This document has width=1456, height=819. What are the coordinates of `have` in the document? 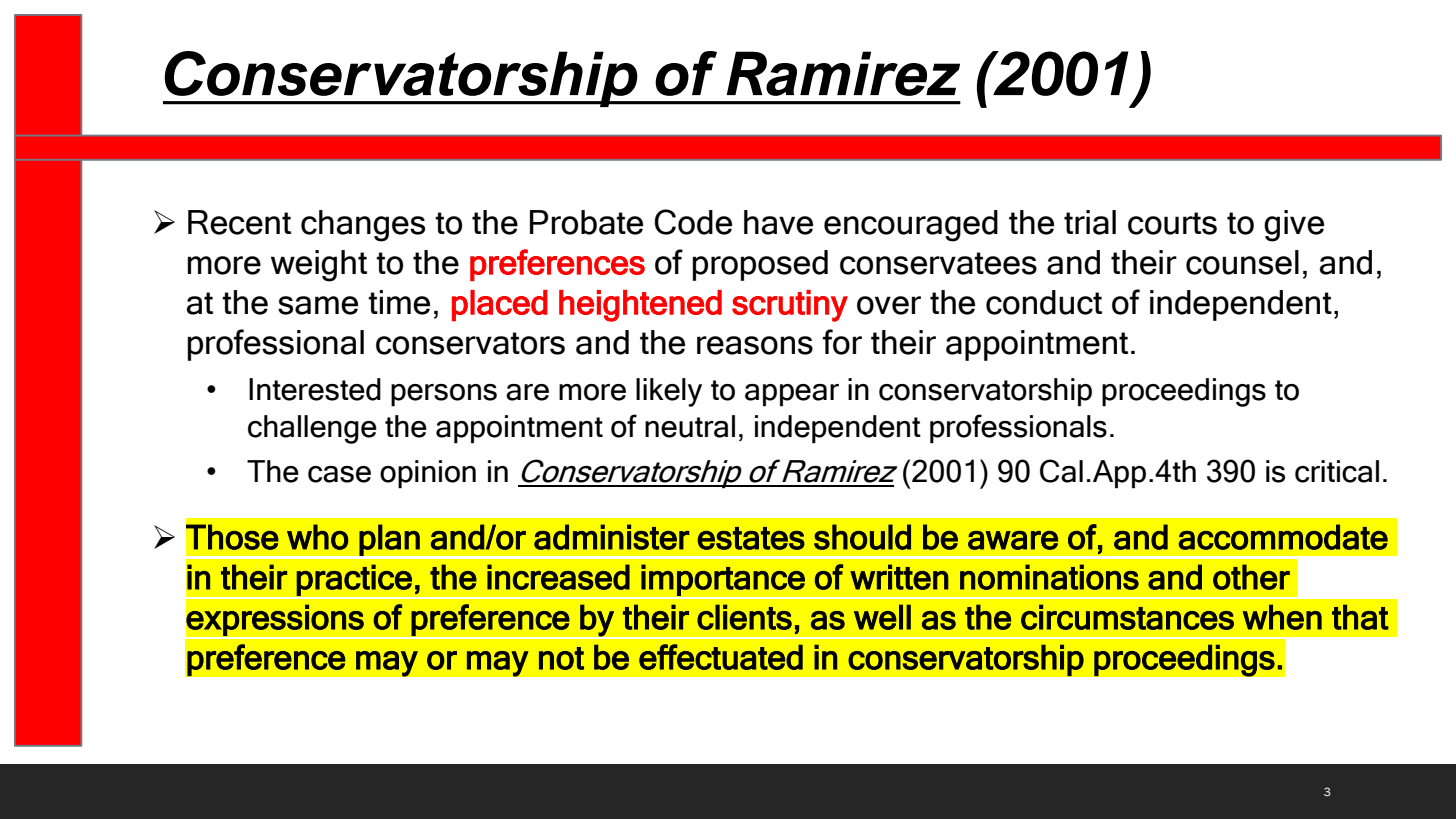 It's located at (778, 222).
